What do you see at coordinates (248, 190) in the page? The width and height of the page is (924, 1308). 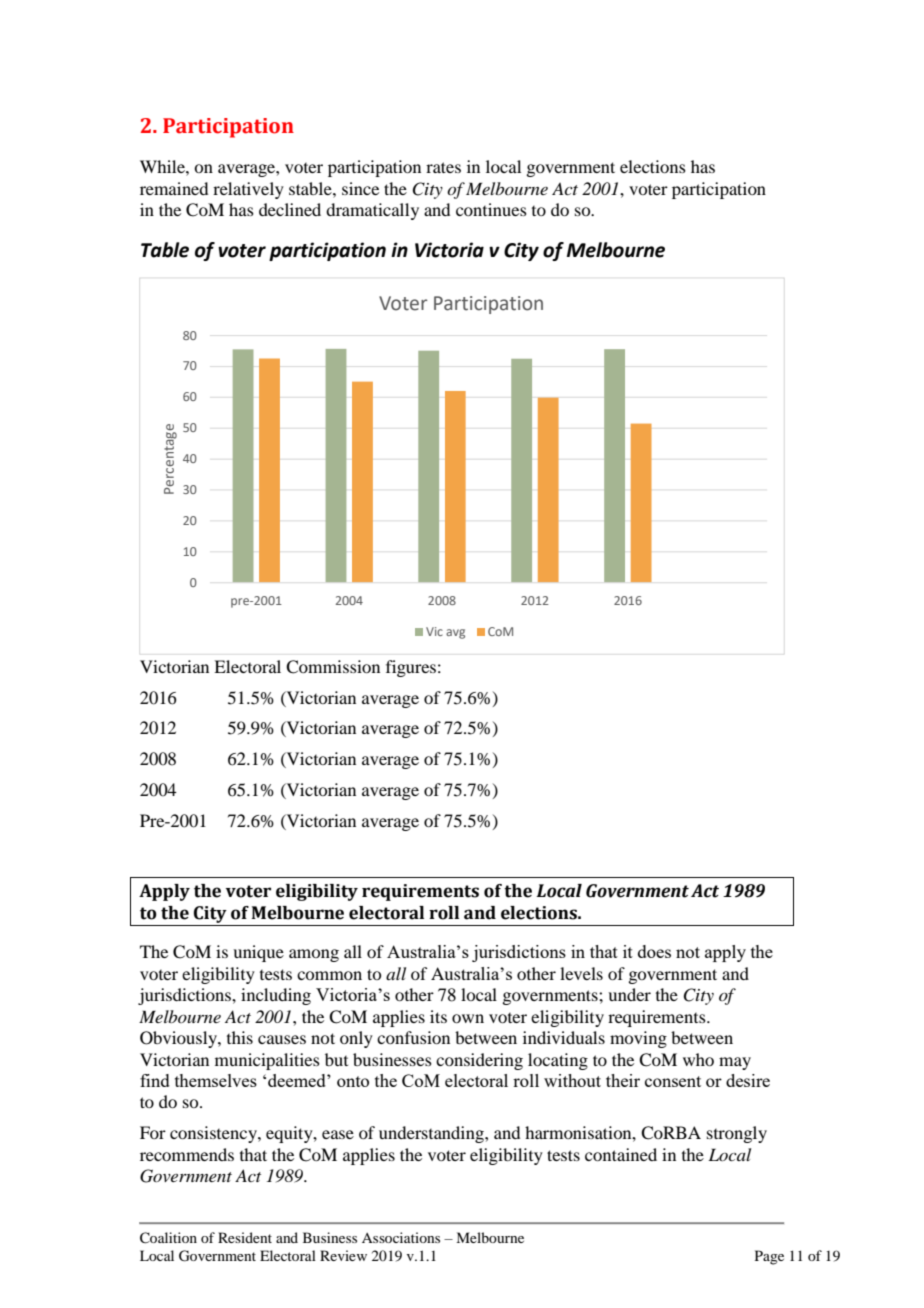 I see `relatively` at bounding box center [248, 190].
